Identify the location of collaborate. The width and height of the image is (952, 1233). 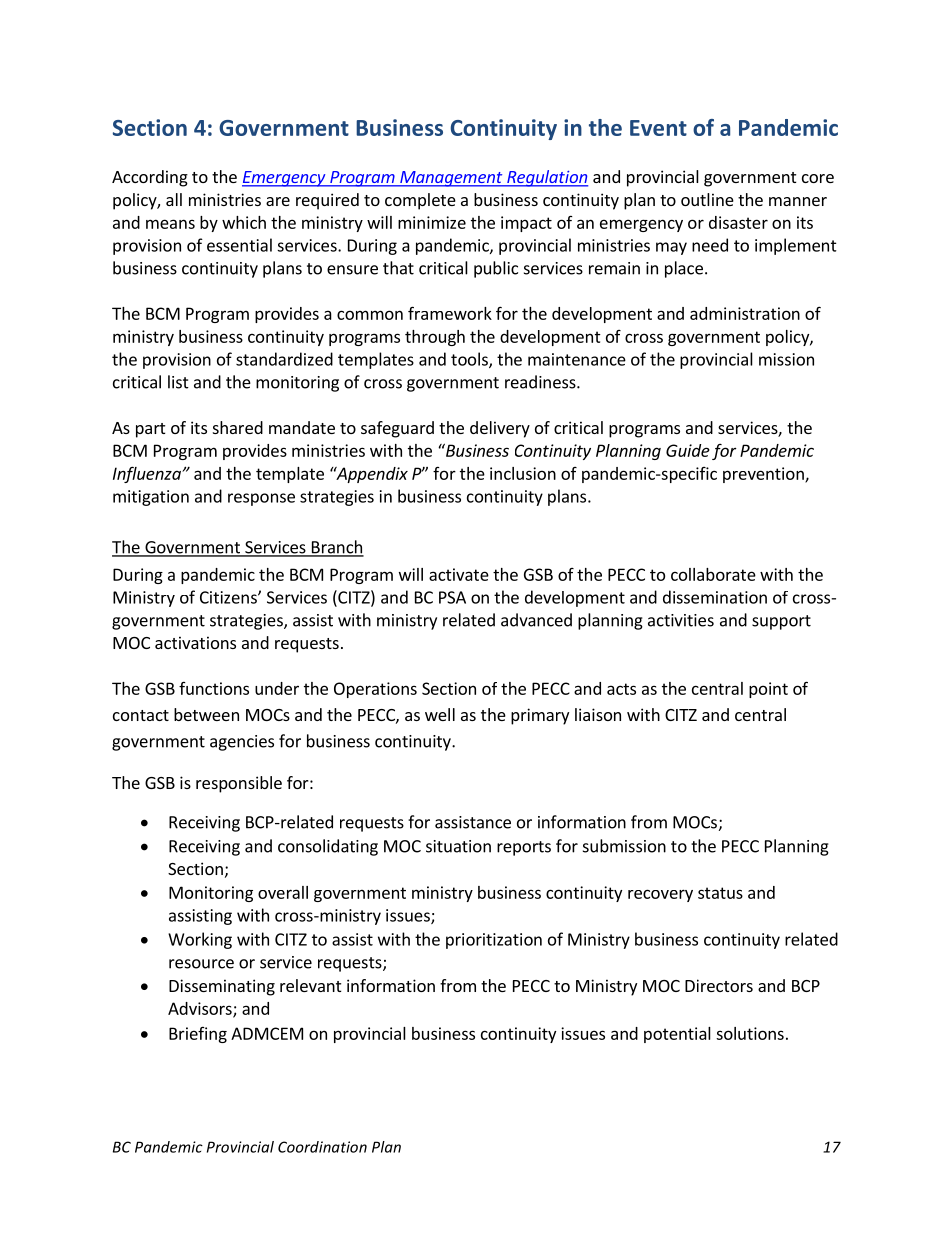
(713, 574).
